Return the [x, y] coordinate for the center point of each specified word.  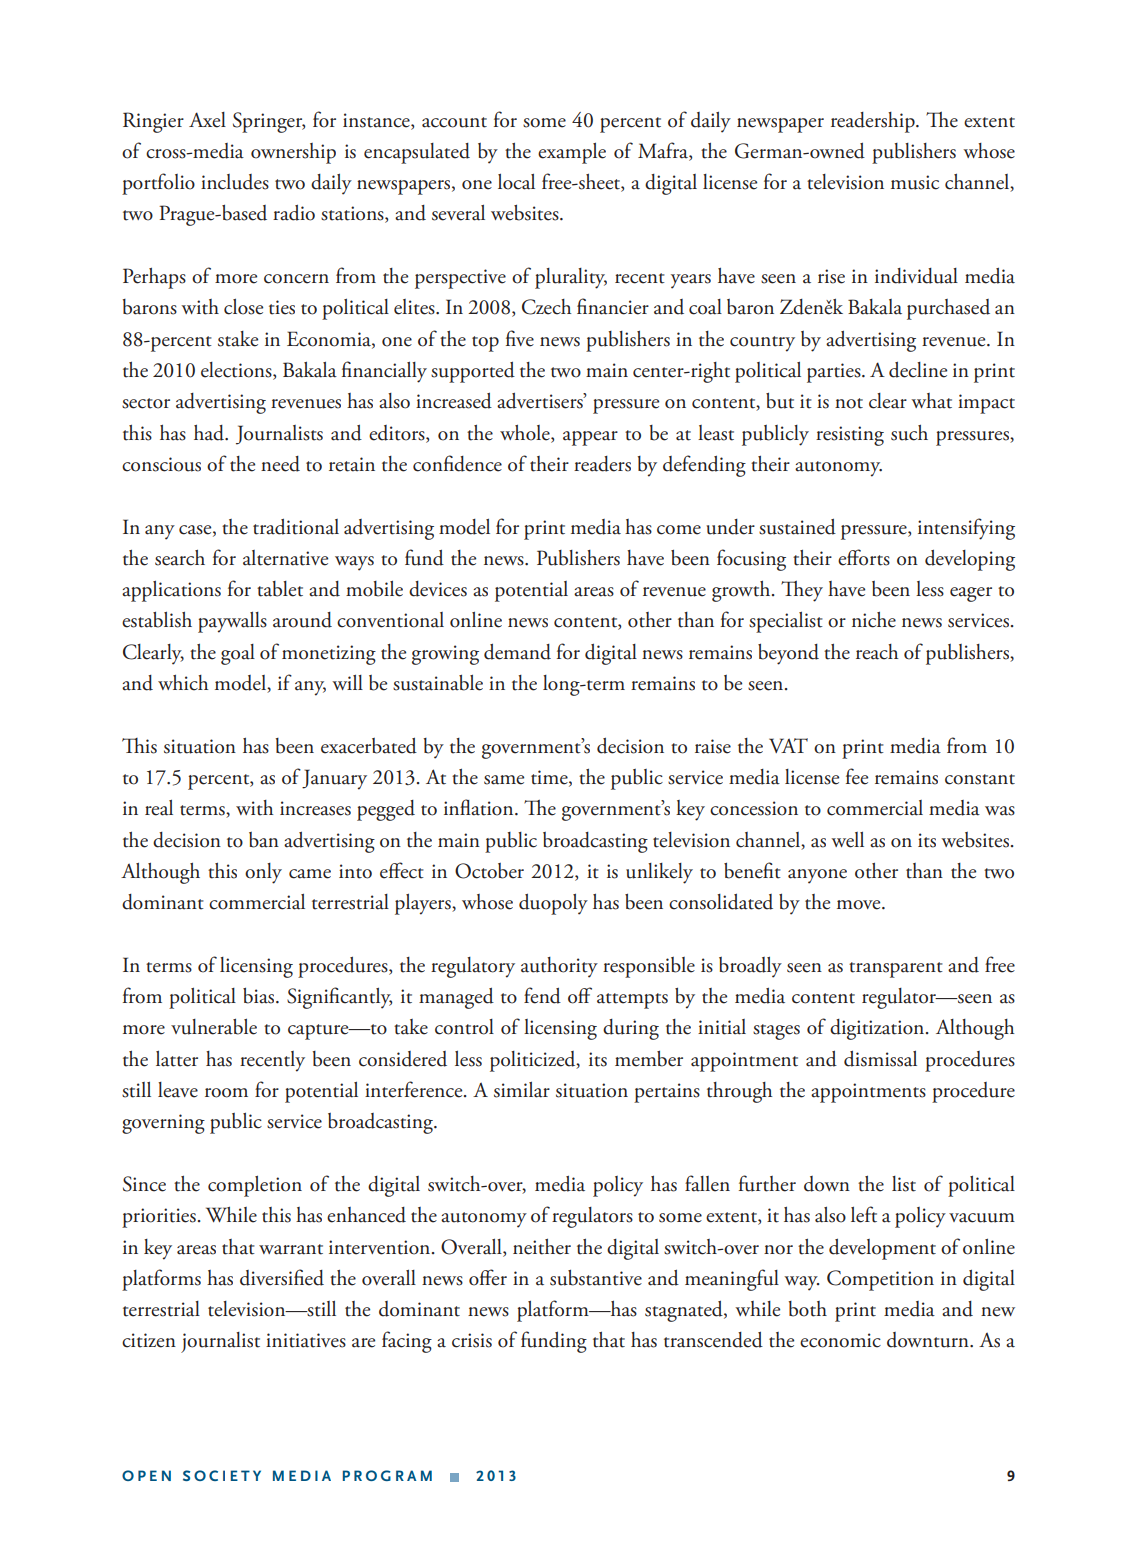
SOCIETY [222, 1475]
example [572, 153]
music [915, 182]
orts [873, 560]
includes [235, 182]
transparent [896, 970]
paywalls [232, 622]
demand [517, 652]
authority [559, 967]
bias [260, 995]
